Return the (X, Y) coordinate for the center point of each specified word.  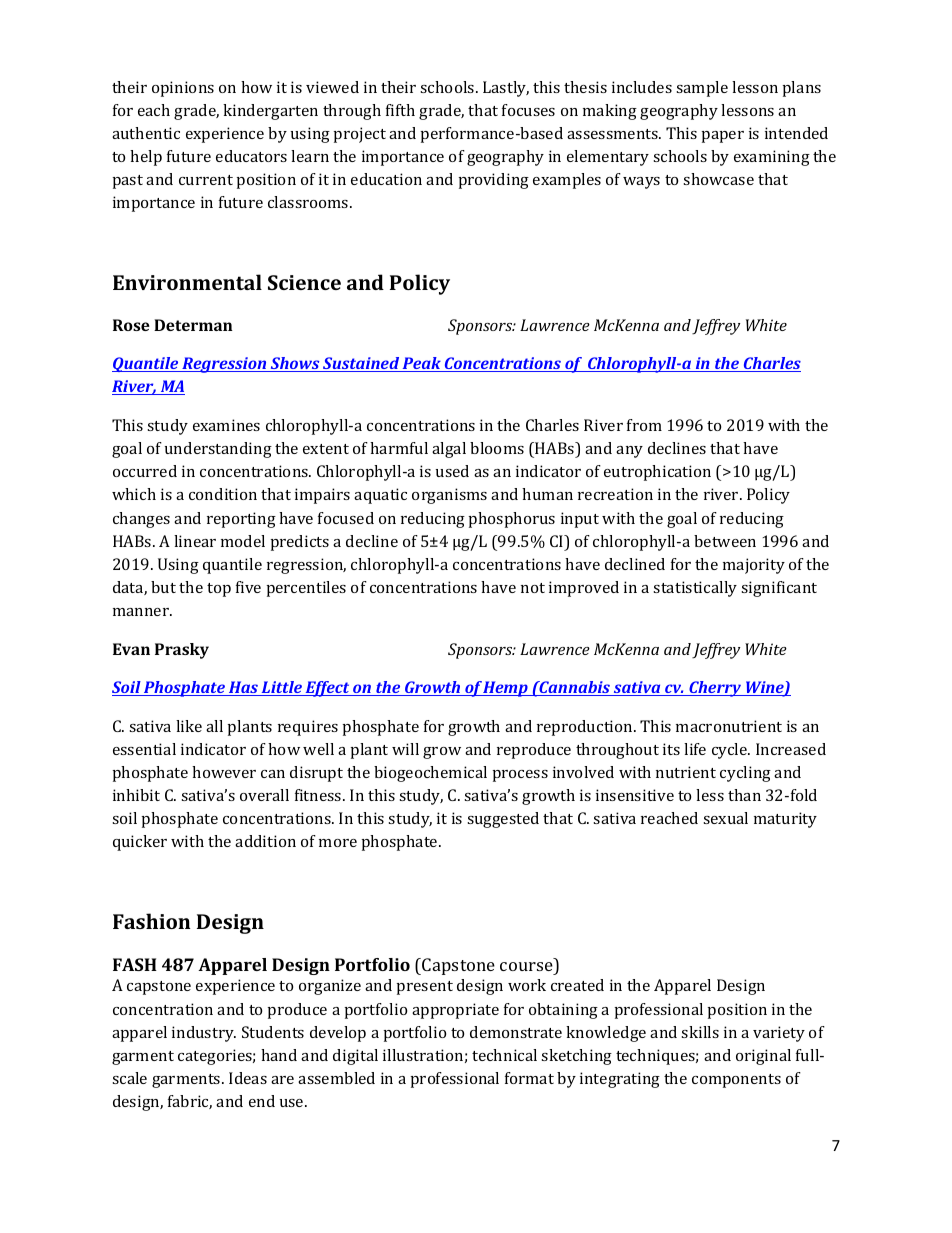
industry (204, 1034)
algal (449, 450)
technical (504, 1055)
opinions (183, 89)
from (644, 425)
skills (700, 1032)
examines (226, 425)
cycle (731, 751)
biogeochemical (430, 774)
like (189, 726)
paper (723, 137)
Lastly (506, 89)
